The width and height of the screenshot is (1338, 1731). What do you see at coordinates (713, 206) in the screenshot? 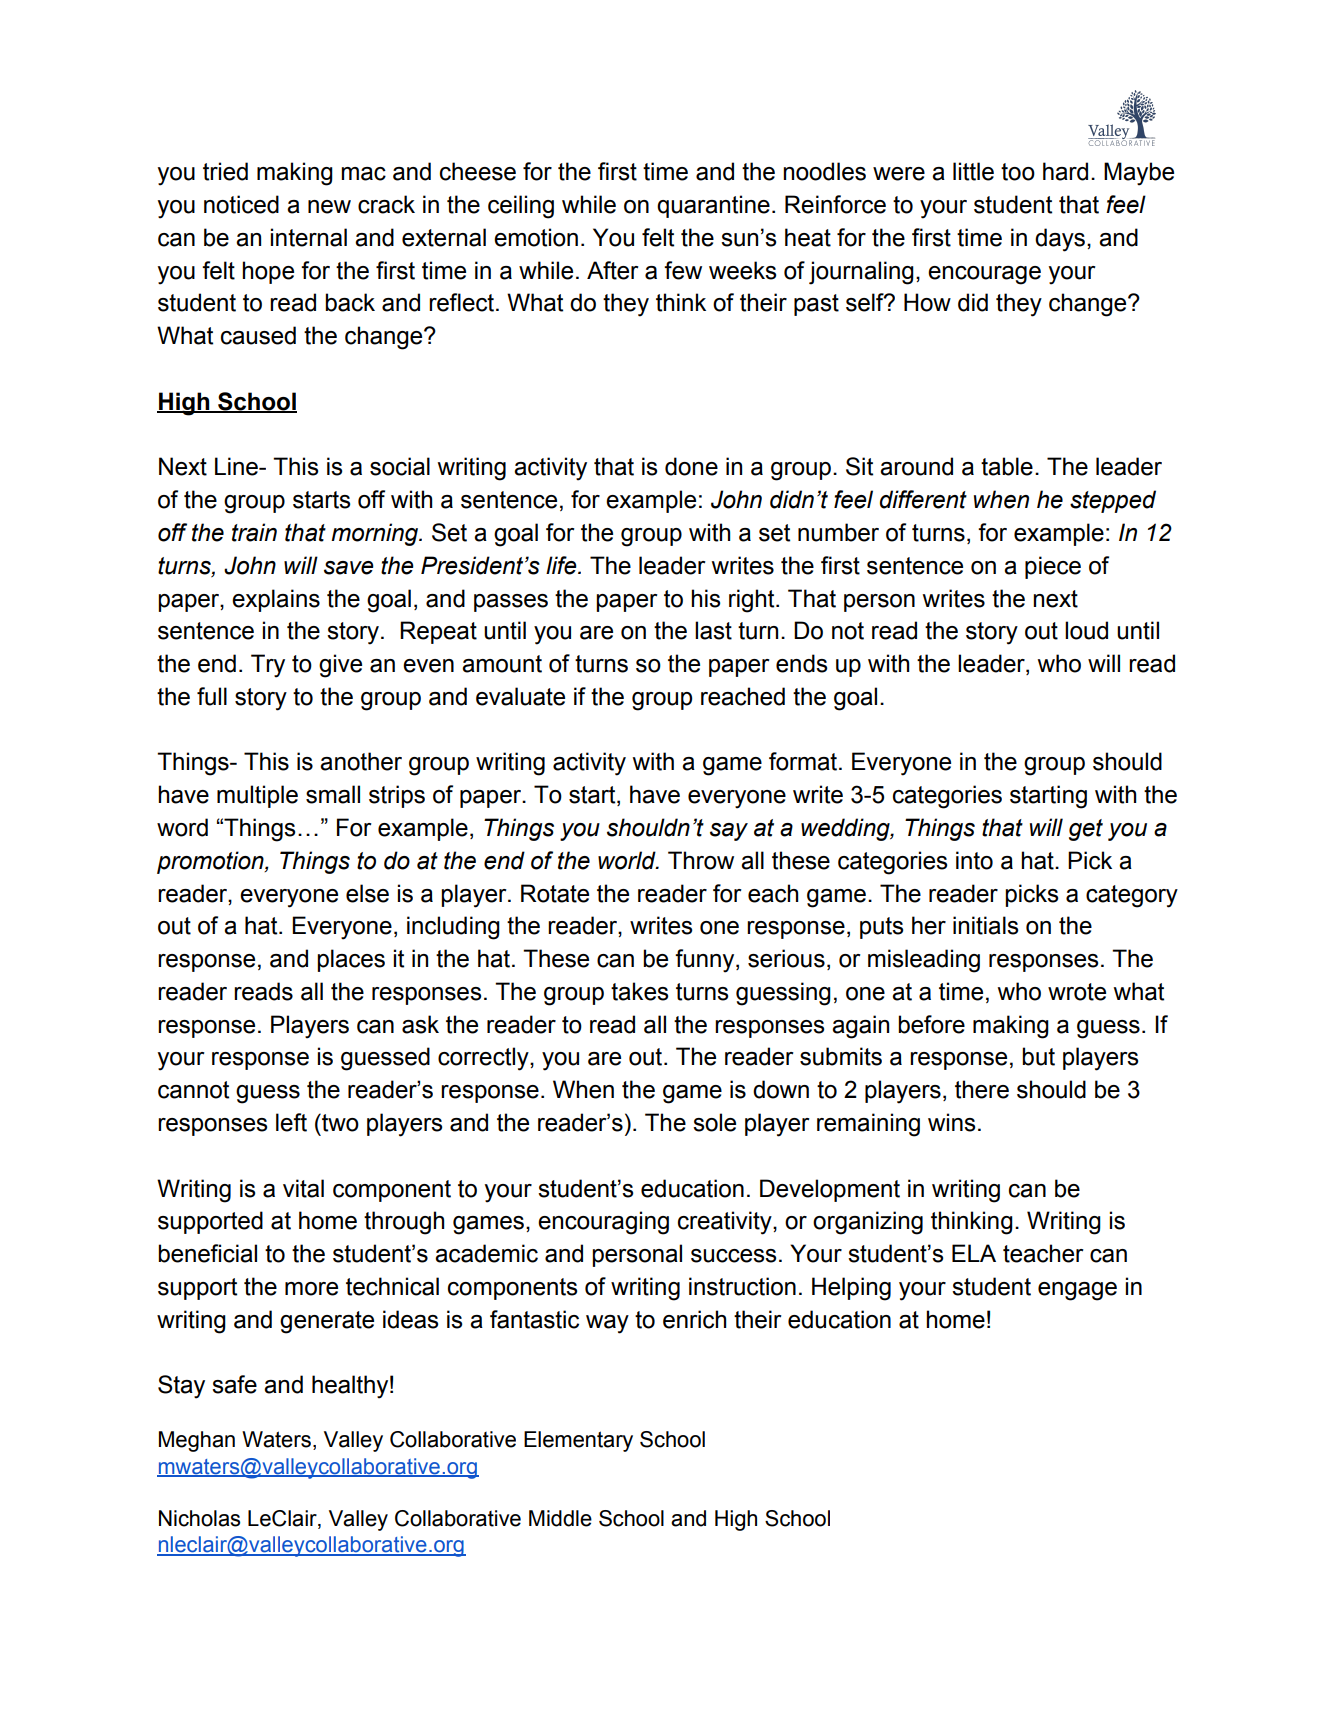
I see `quarantine` at bounding box center [713, 206].
